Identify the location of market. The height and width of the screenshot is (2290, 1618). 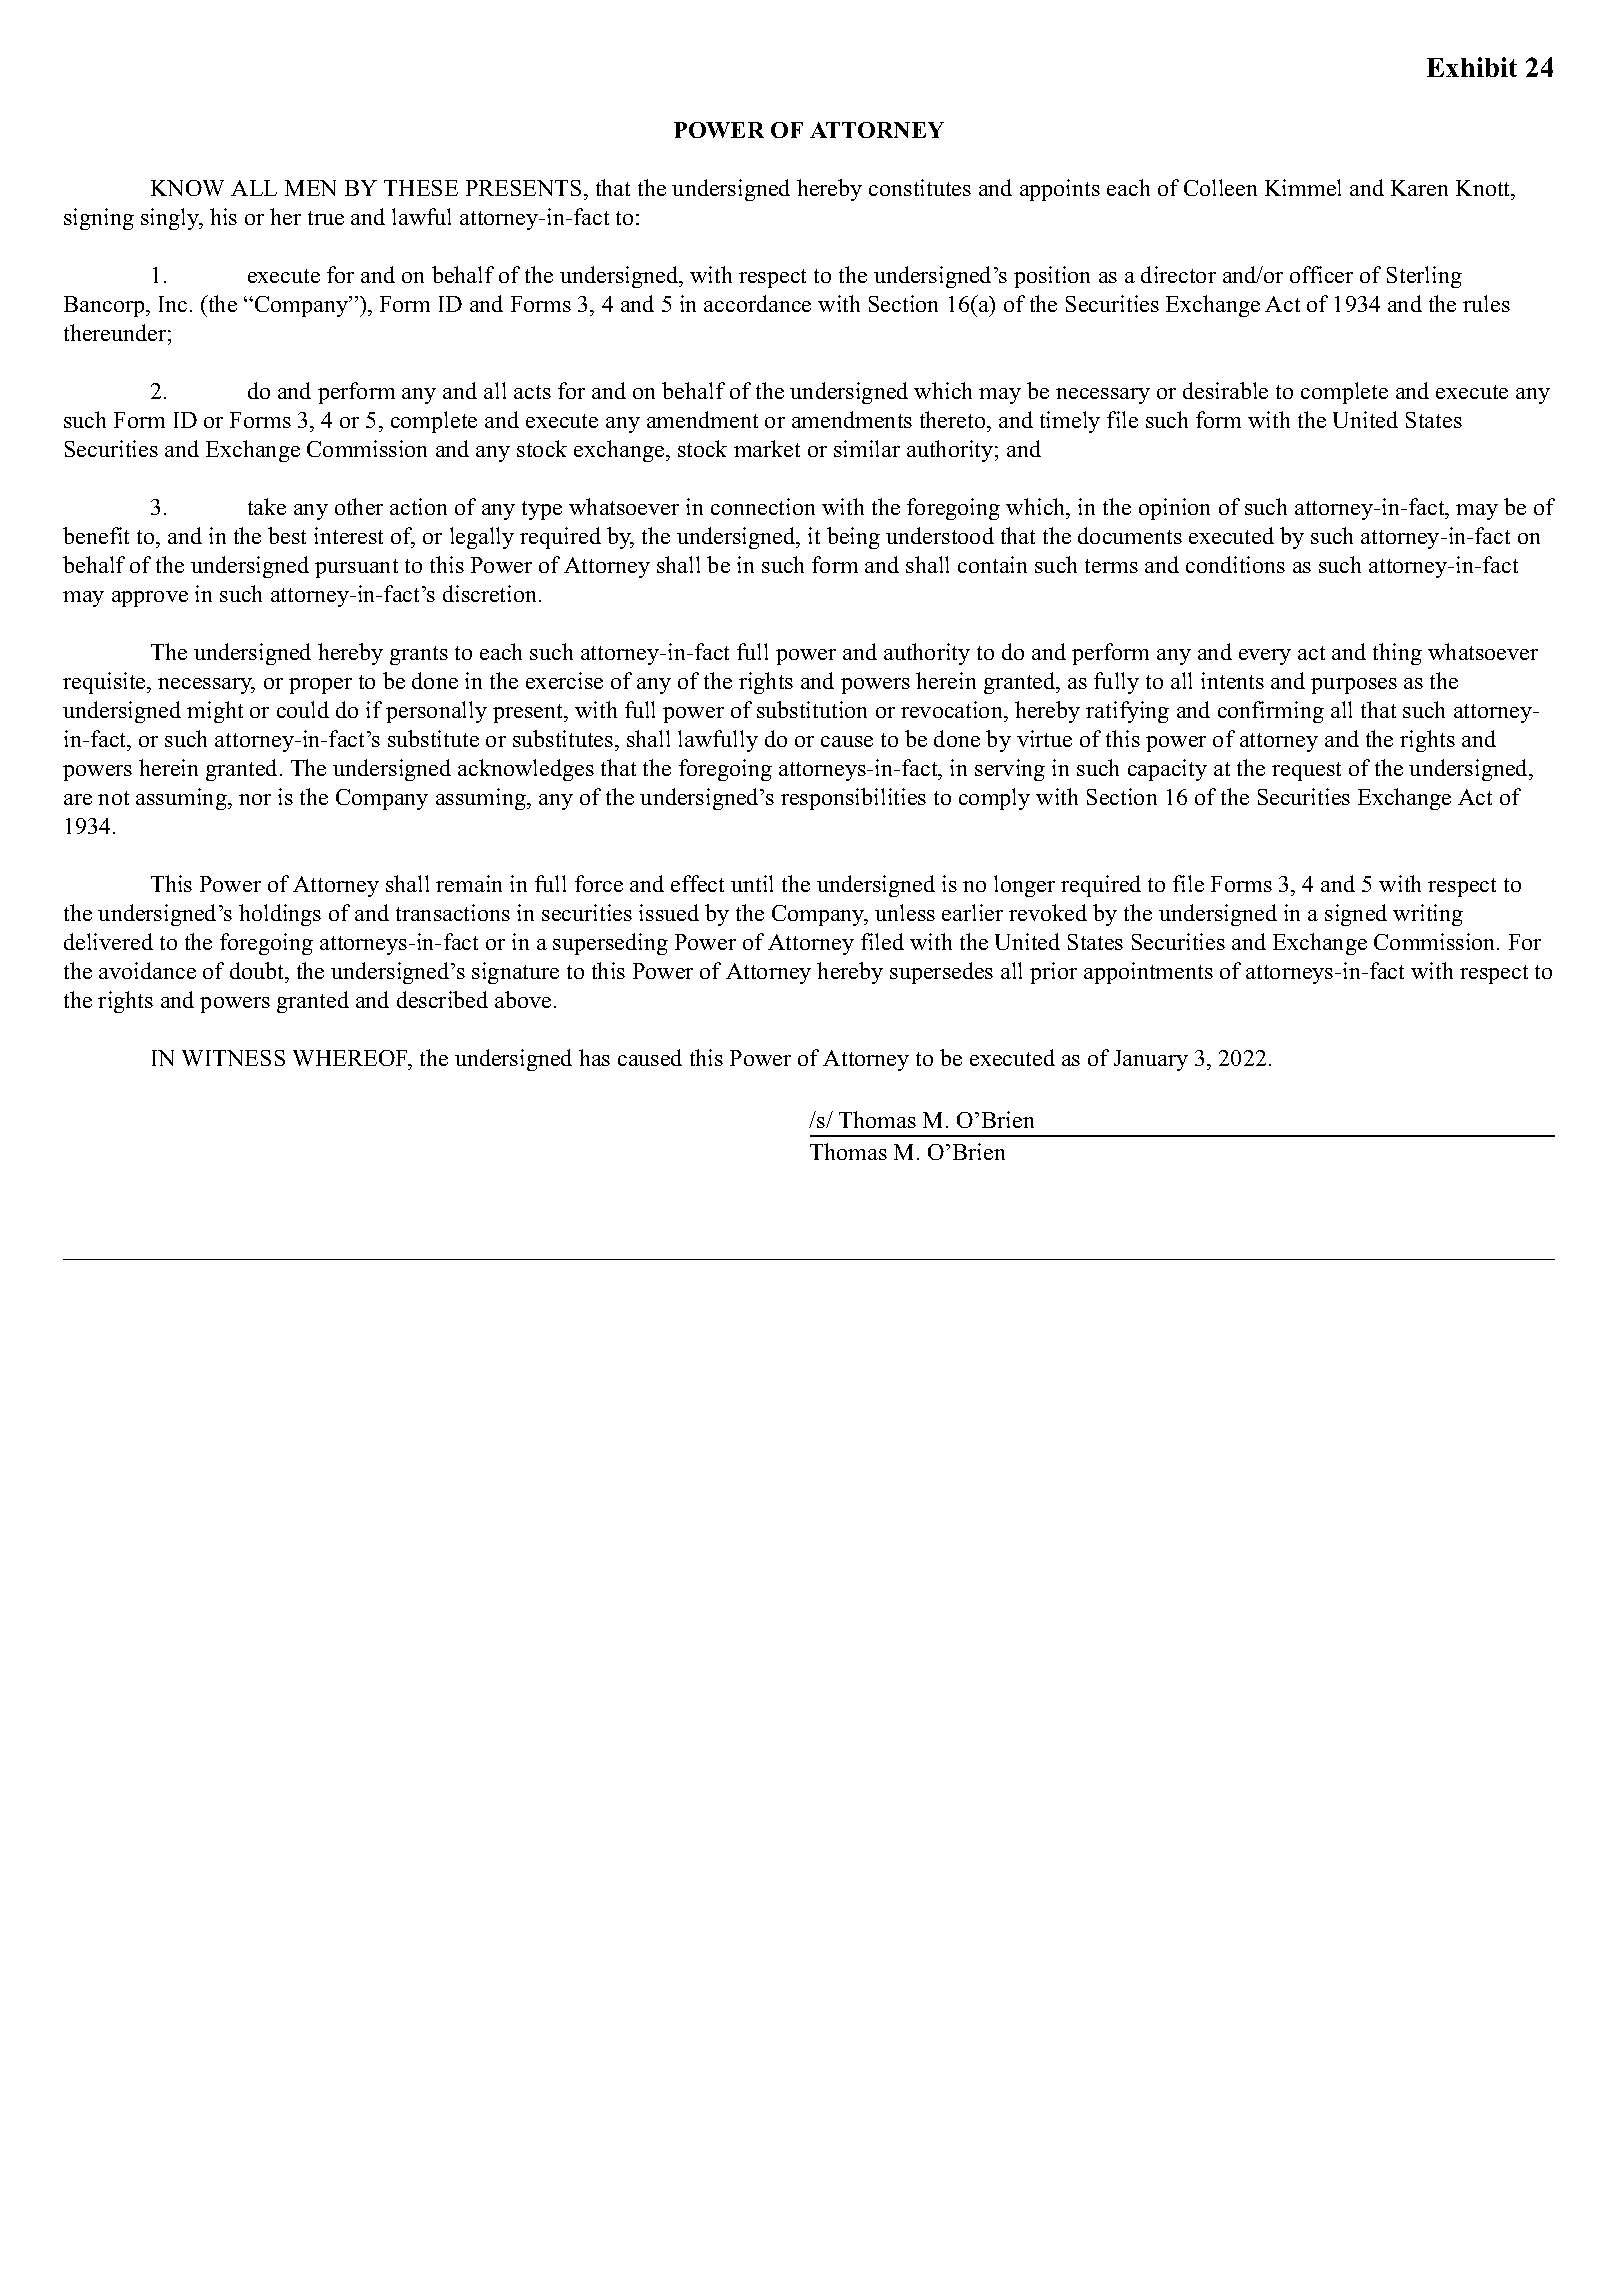
(767, 448).
